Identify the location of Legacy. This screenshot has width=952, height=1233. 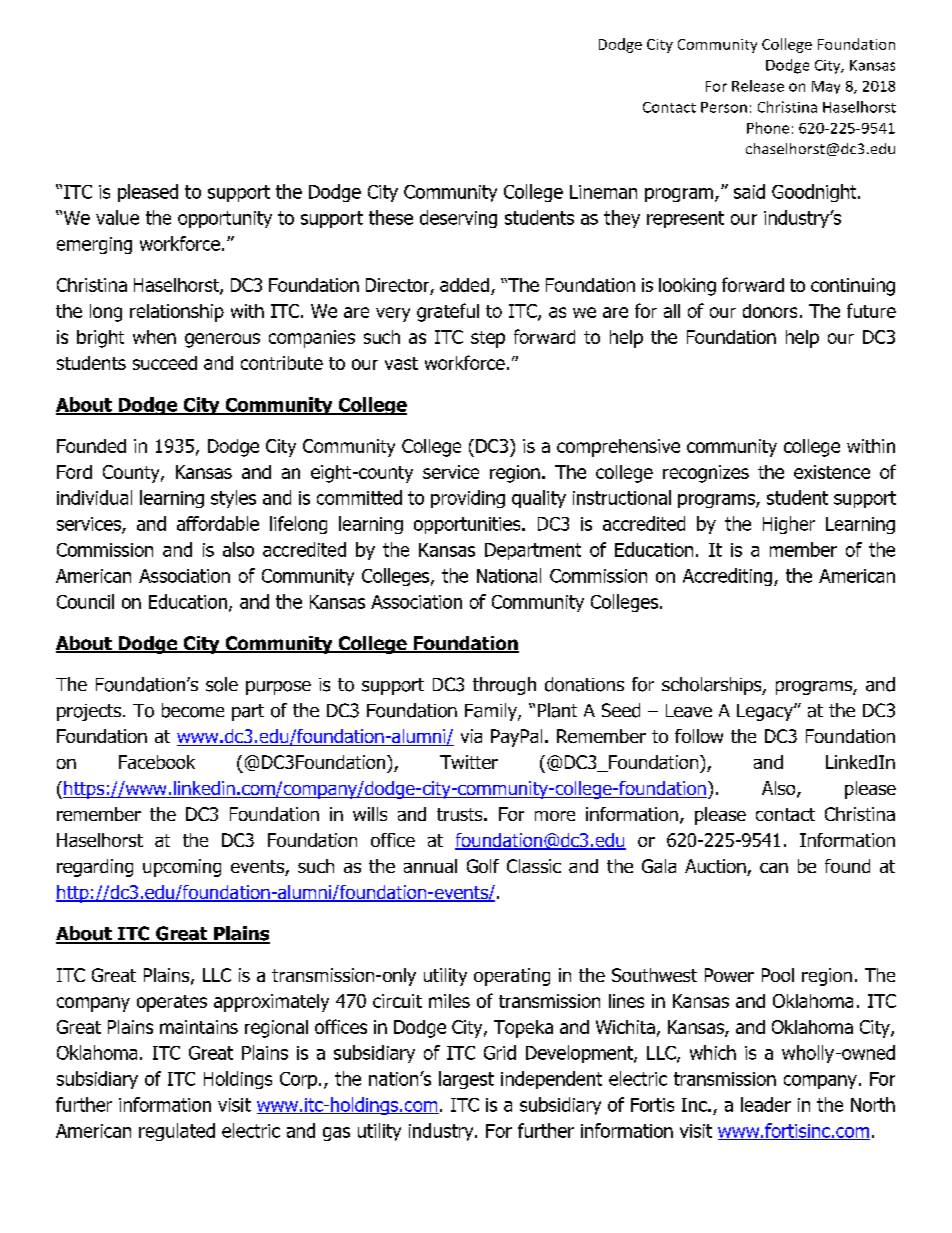
(766, 712).
